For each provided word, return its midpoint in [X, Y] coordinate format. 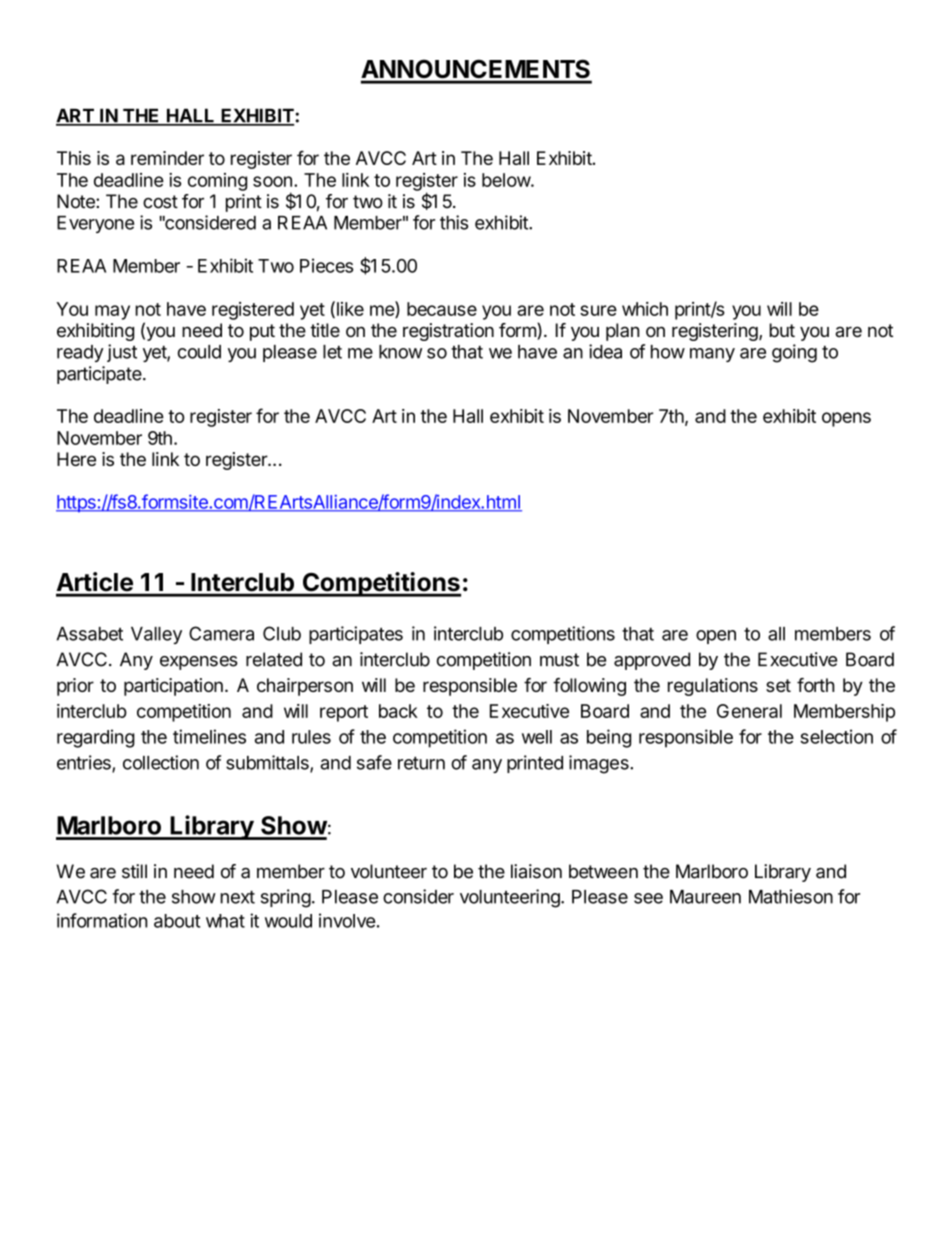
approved [652, 661]
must [559, 660]
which [645, 309]
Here [76, 459]
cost [160, 202]
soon [272, 181]
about [177, 921]
